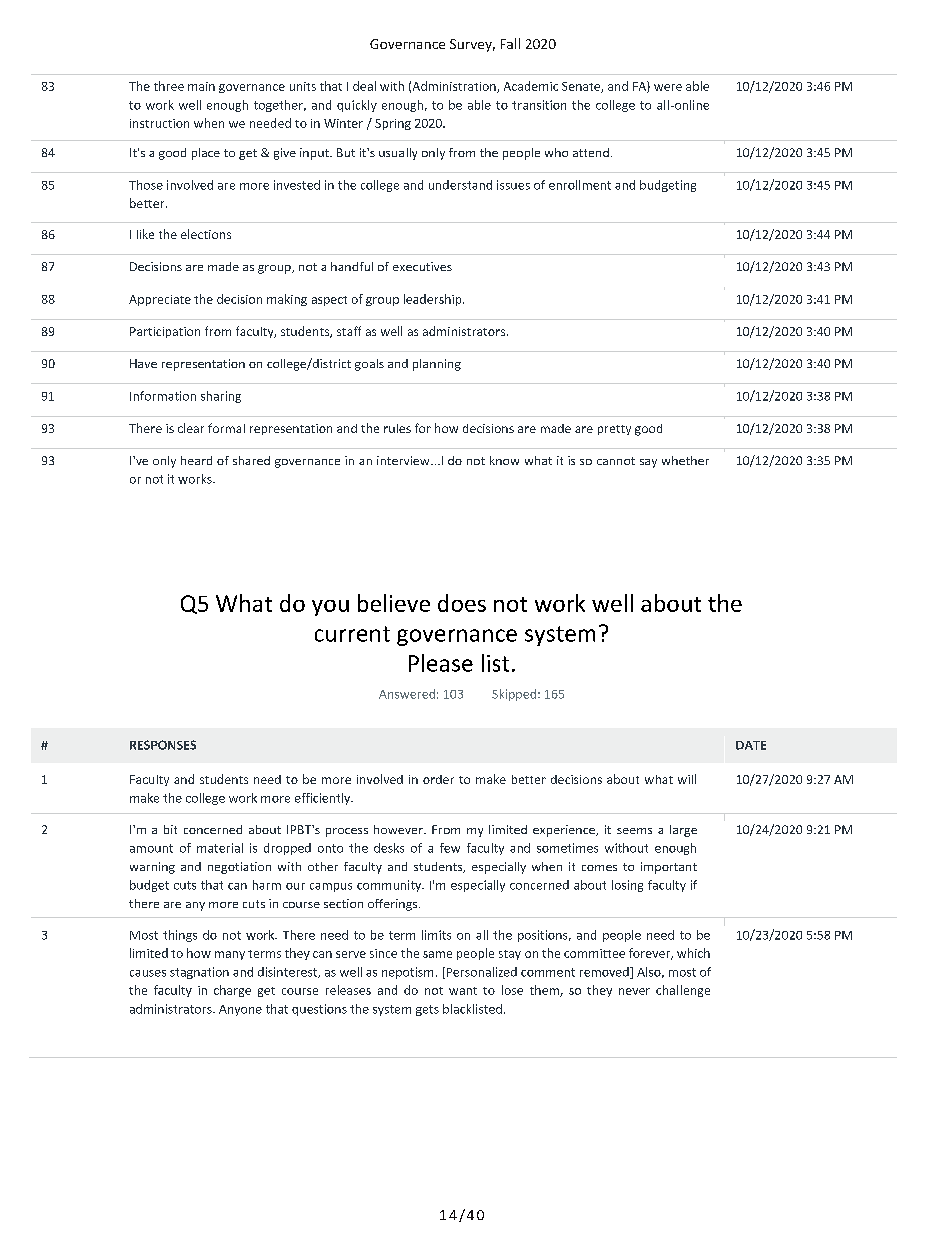  Describe the element at coordinates (591, 152) in the document. I see `attend` at that location.
